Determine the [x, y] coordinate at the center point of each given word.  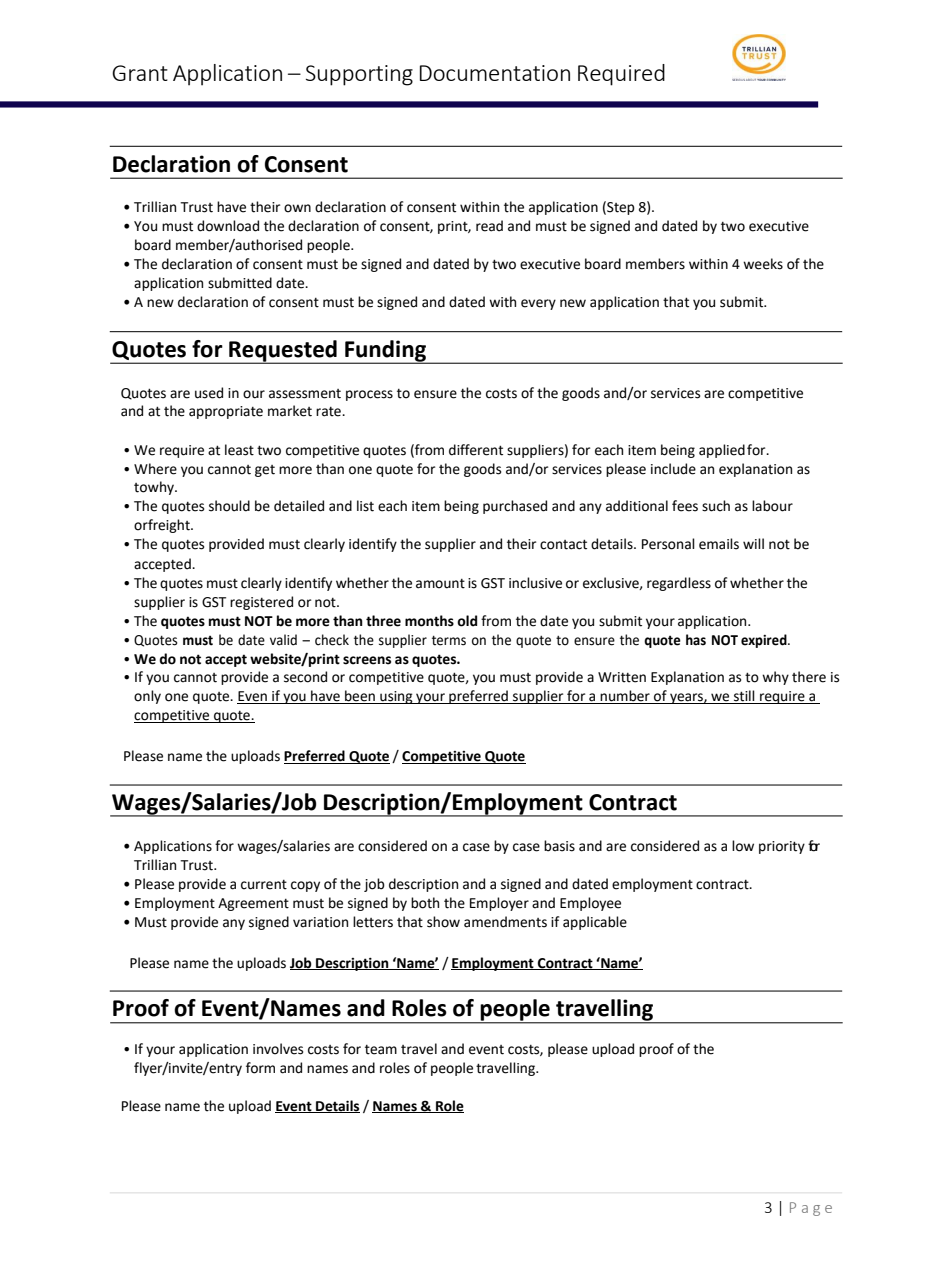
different [476, 450]
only [147, 697]
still [744, 697]
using [396, 697]
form [260, 1068]
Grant [140, 73]
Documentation [495, 73]
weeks [763, 264]
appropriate [226, 412]
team [381, 1050]
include [673, 469]
